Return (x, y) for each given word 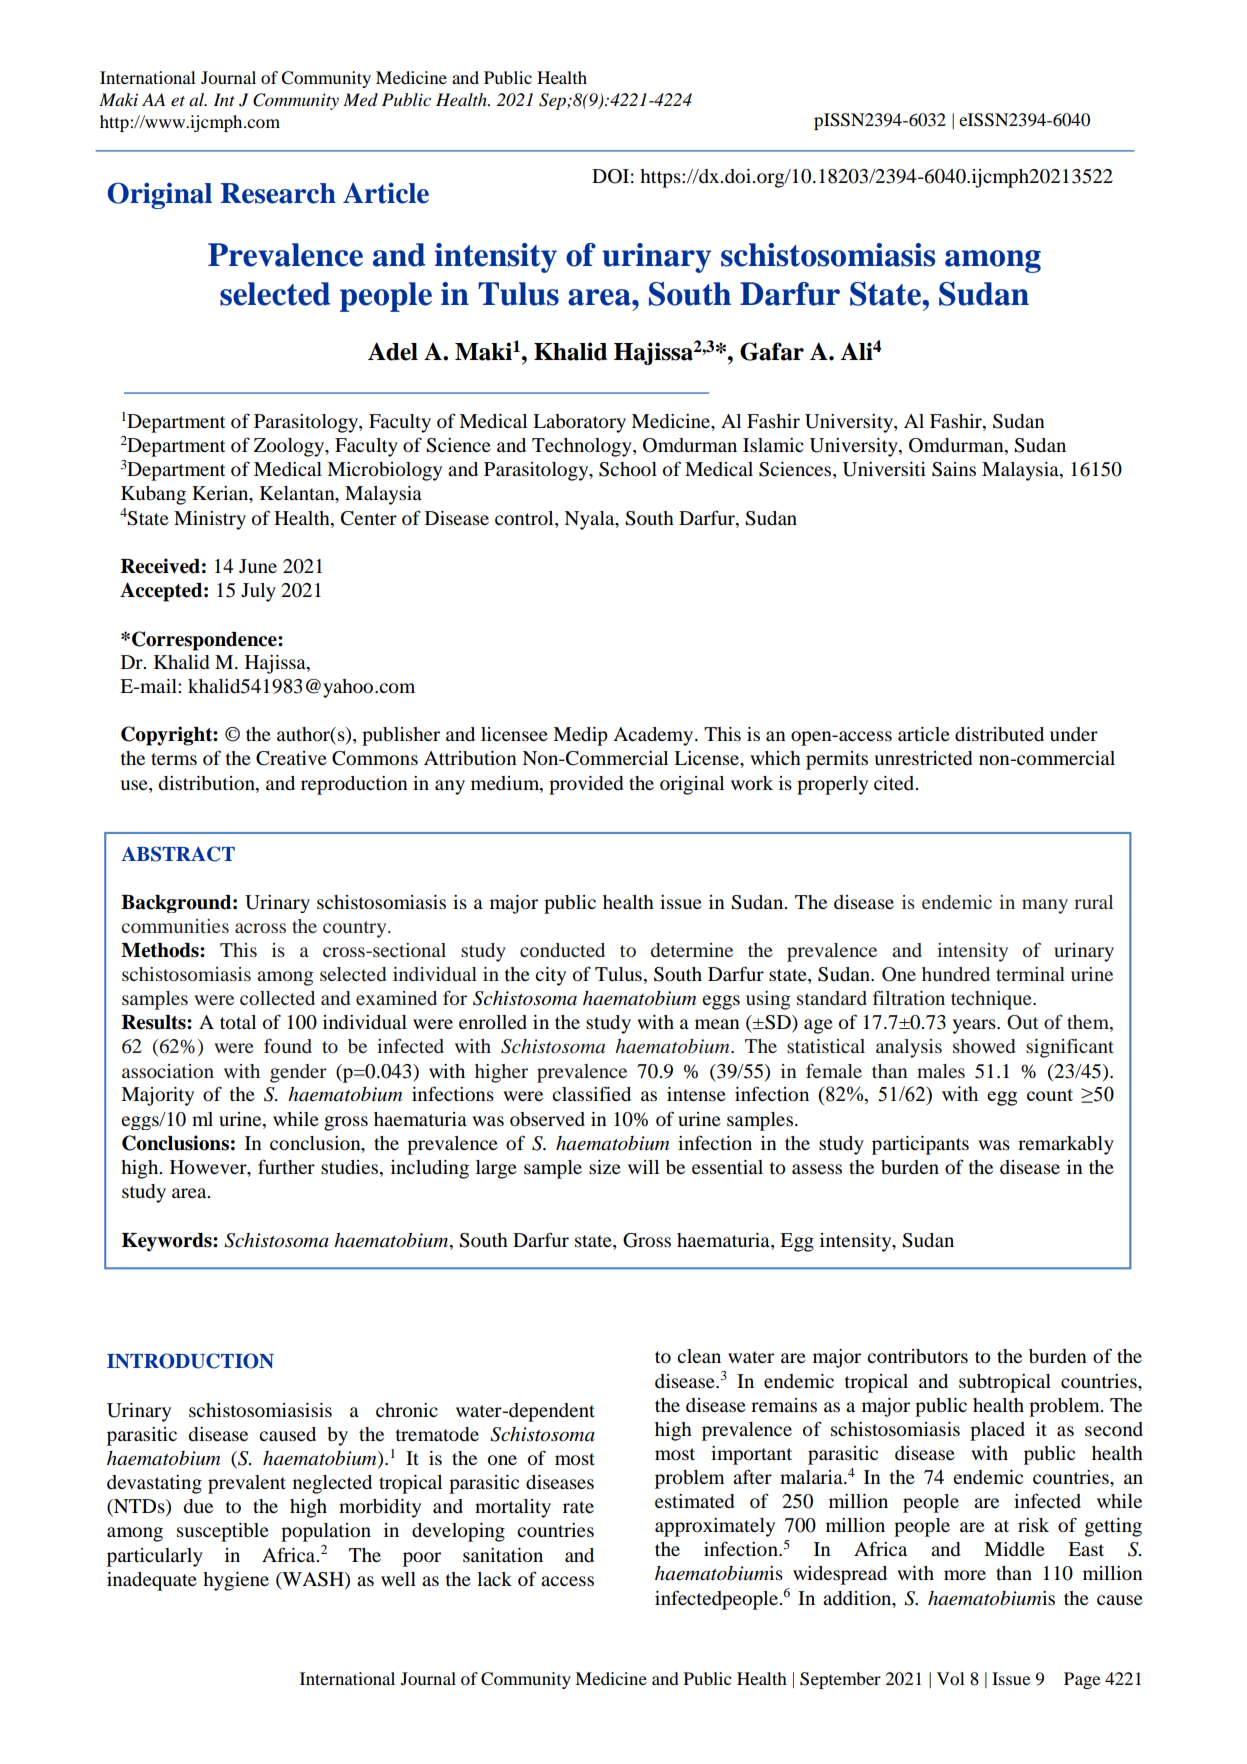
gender (298, 1073)
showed (984, 1046)
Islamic (773, 445)
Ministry (210, 520)
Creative (291, 758)
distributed (999, 734)
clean (699, 1356)
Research (278, 193)
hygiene (236, 1581)
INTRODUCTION (190, 1361)
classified (591, 1094)
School (628, 469)
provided (586, 785)
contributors (917, 1356)
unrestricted (923, 758)
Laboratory (579, 423)
